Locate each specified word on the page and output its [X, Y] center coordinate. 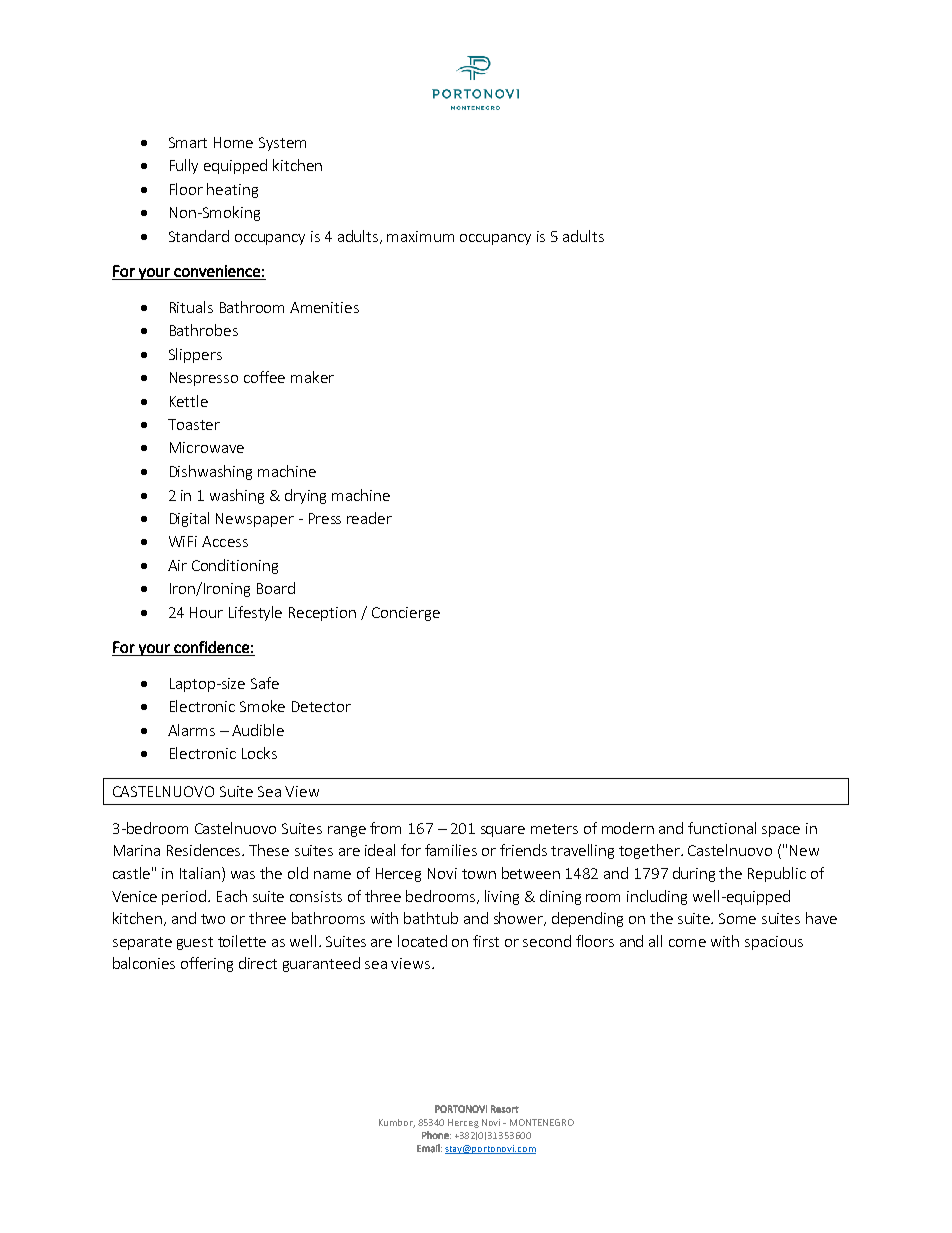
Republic [777, 874]
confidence [211, 647]
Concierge [406, 614]
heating [232, 190]
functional [722, 828]
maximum [420, 236]
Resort [505, 1109]
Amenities [324, 307]
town [479, 874]
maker [312, 377]
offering [207, 964]
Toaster [194, 424]
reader [369, 518]
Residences [205, 850]
